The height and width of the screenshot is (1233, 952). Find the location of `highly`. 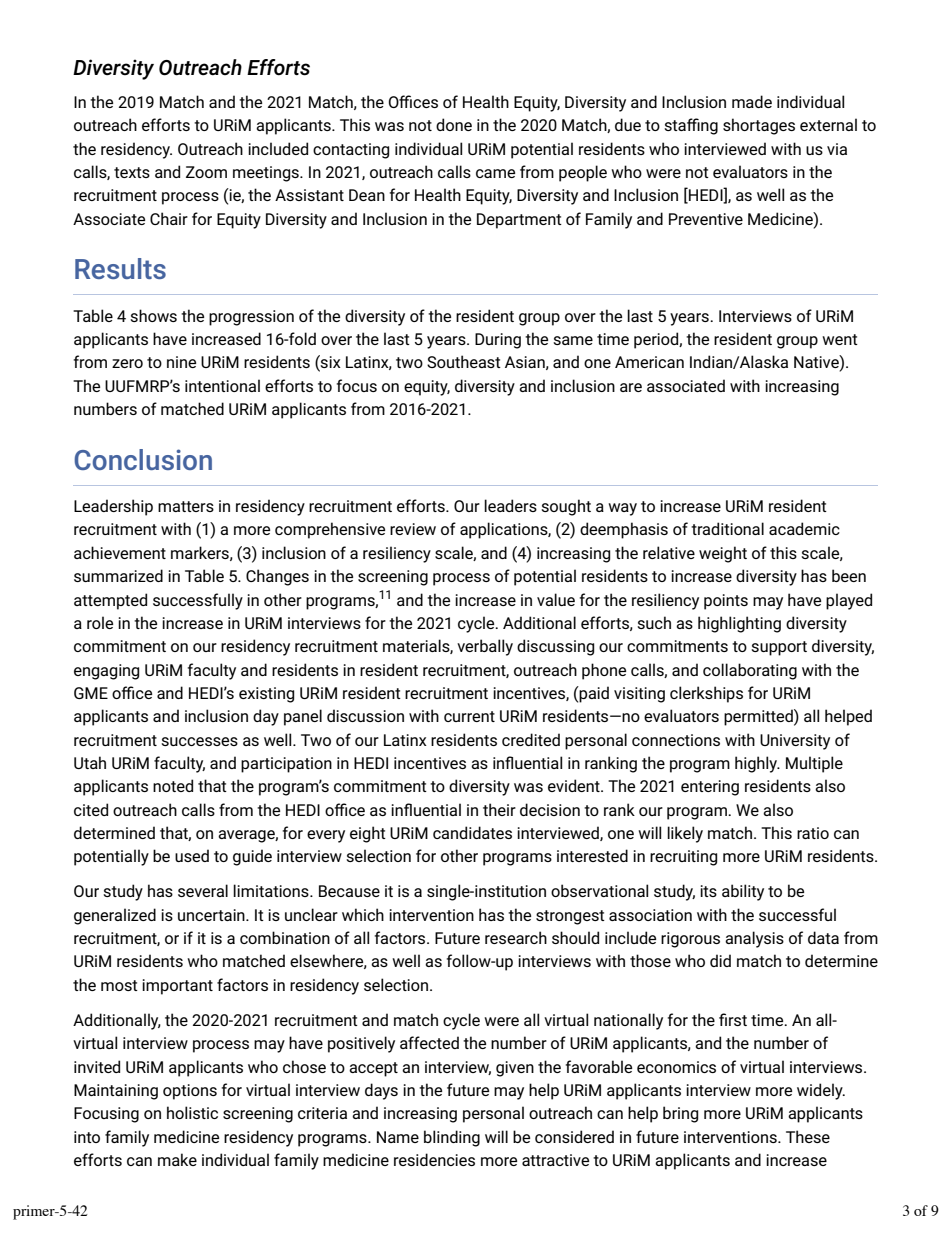

highly is located at coordinates (757, 764).
